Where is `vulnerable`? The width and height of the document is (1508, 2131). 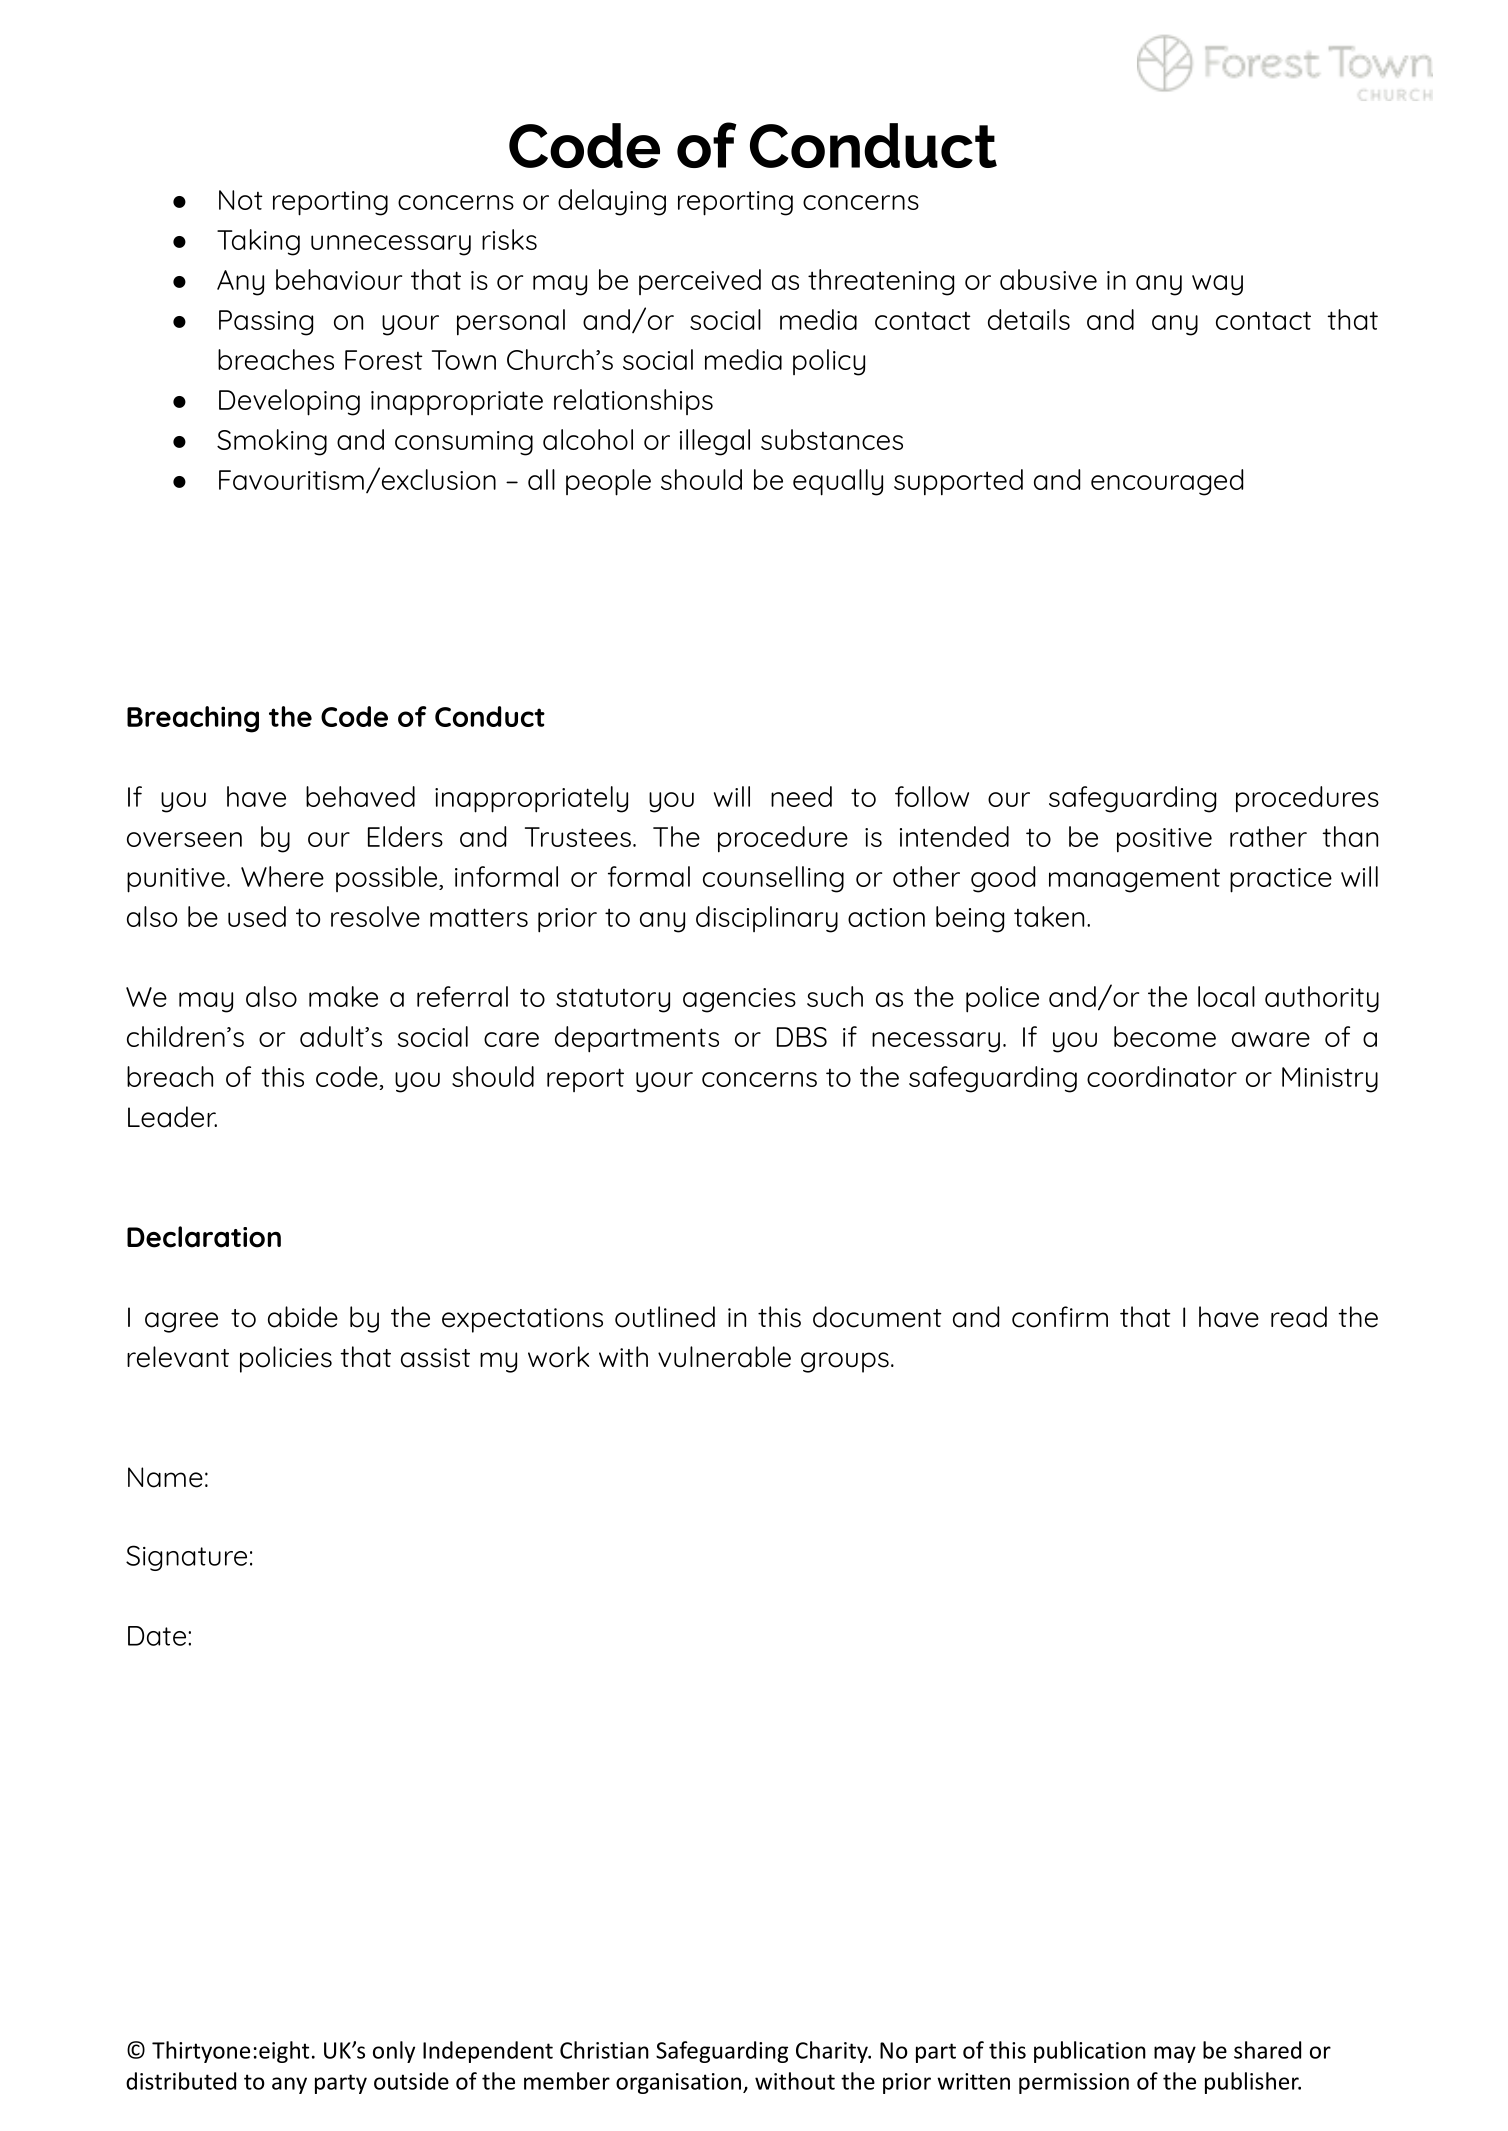 vulnerable is located at coordinates (724, 1357).
